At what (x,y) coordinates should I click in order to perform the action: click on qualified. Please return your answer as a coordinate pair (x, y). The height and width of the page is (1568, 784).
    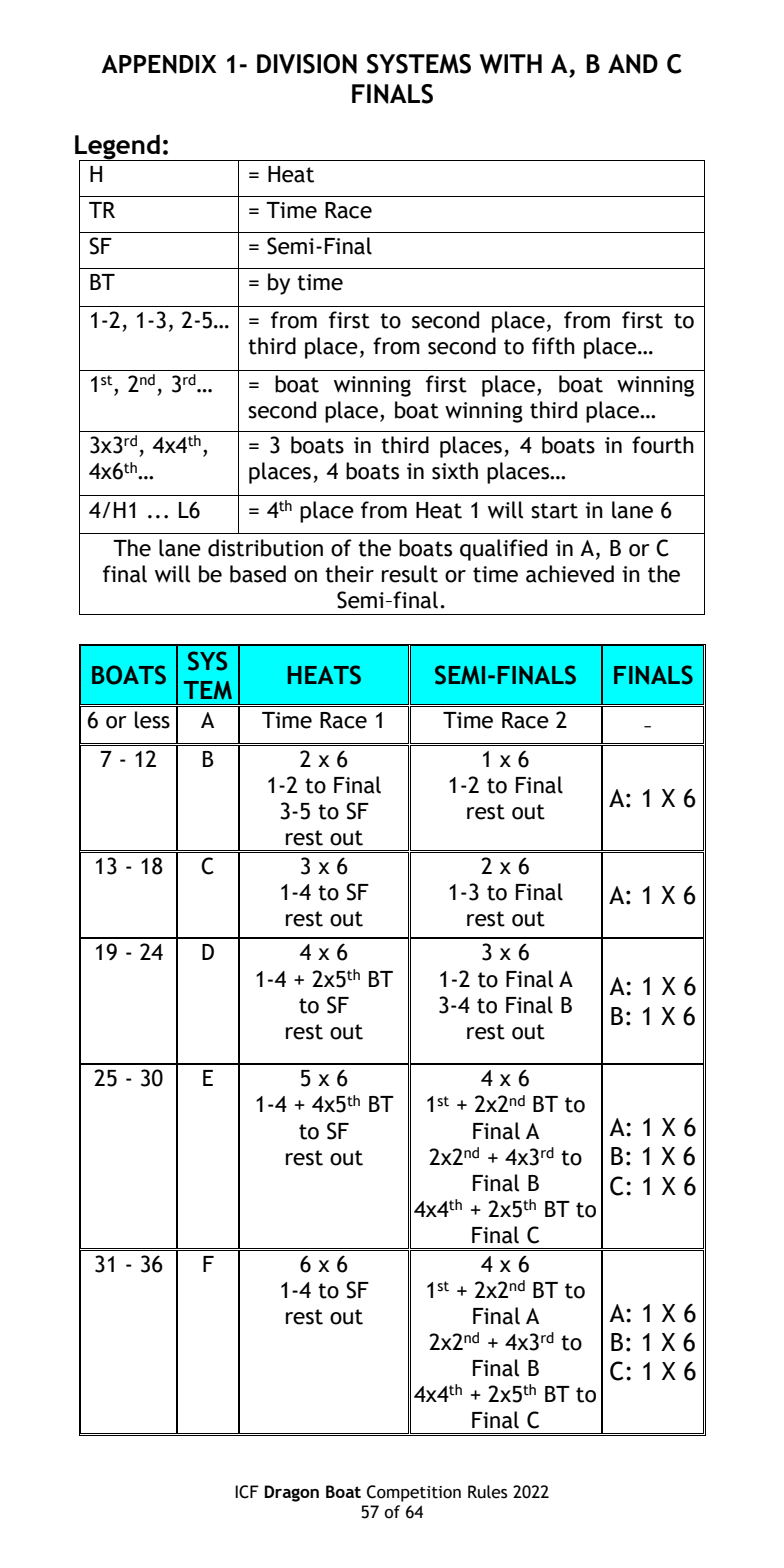
    Looking at the image, I should click on (503, 550).
